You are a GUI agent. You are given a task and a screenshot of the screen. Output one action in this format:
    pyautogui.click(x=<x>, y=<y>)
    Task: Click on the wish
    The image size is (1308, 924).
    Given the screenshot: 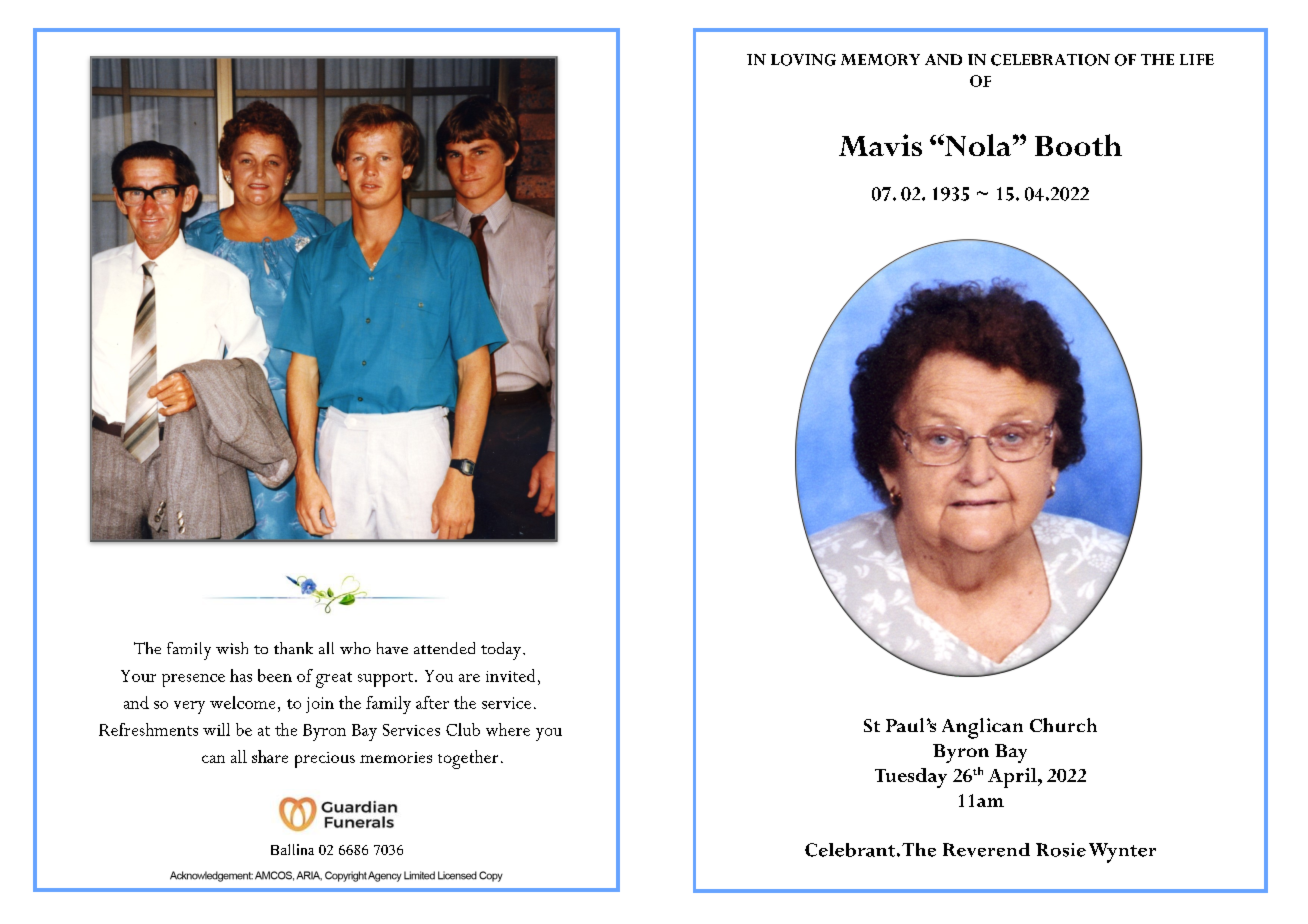 What is the action you would take?
    pyautogui.click(x=232, y=648)
